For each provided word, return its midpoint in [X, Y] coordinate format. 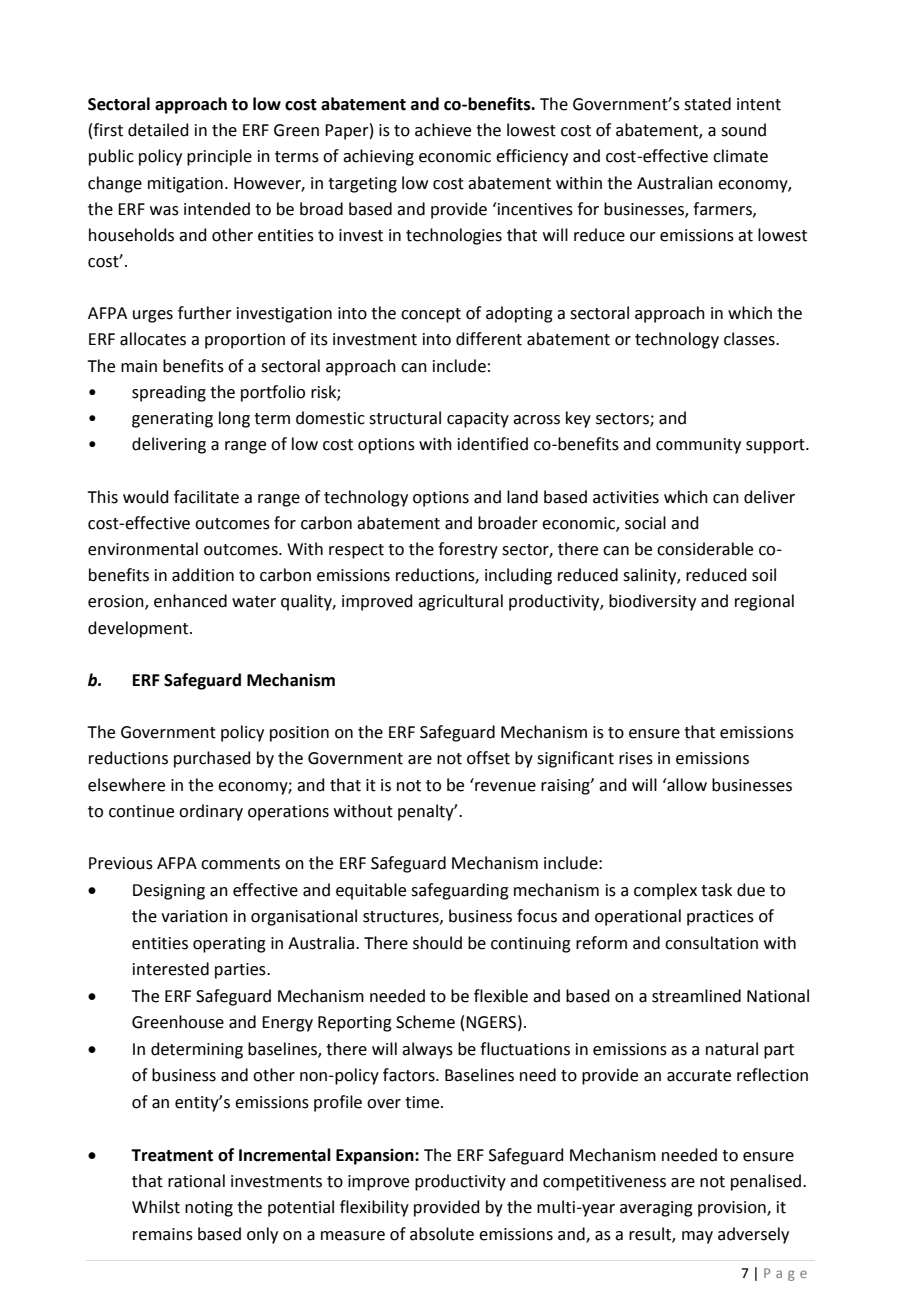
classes [750, 339]
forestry [468, 550]
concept [431, 315]
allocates [153, 339]
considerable [705, 549]
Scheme [425, 1022]
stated [707, 104]
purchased [212, 759]
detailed [158, 130]
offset [488, 758]
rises [636, 758]
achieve [443, 130]
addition [203, 575]
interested [171, 969]
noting [209, 1209]
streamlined [696, 996]
